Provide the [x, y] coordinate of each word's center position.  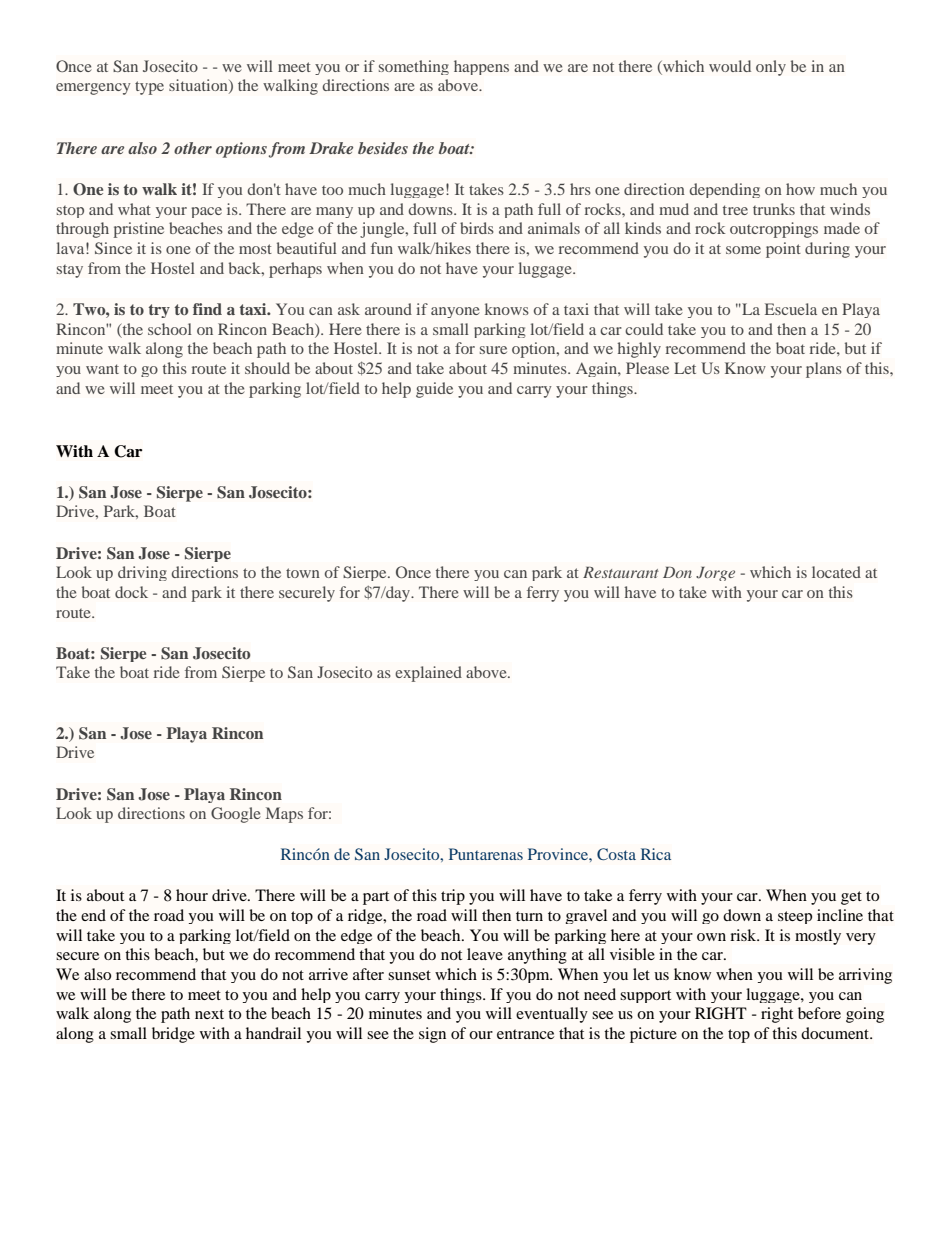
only [771, 68]
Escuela [791, 309]
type [149, 88]
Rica [656, 854]
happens [481, 67]
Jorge [715, 574]
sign [432, 1035]
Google [236, 815]
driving [142, 573]
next [209, 1014]
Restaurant [621, 572]
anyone [455, 312]
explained [428, 674]
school [170, 329]
